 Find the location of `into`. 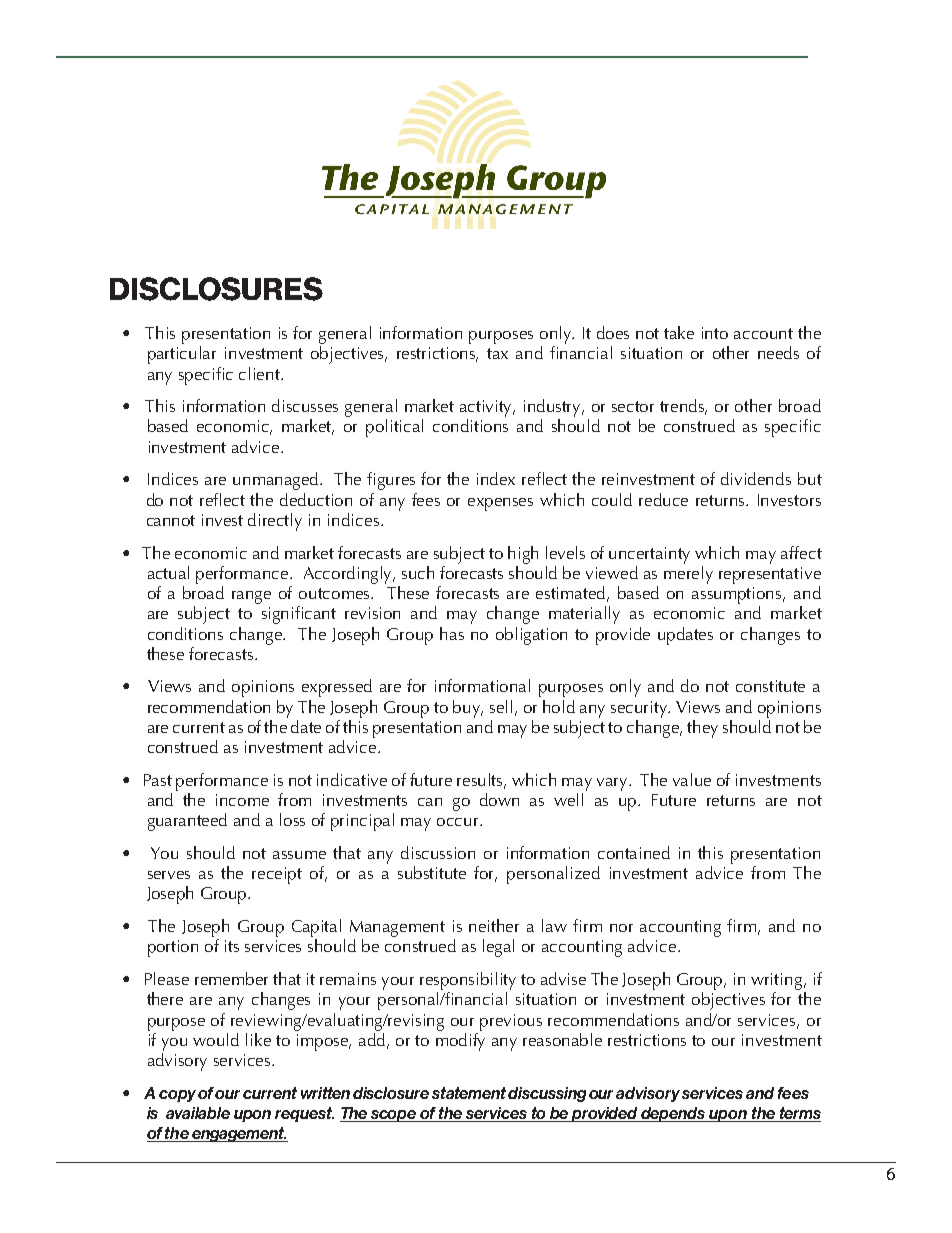

into is located at coordinates (715, 333).
